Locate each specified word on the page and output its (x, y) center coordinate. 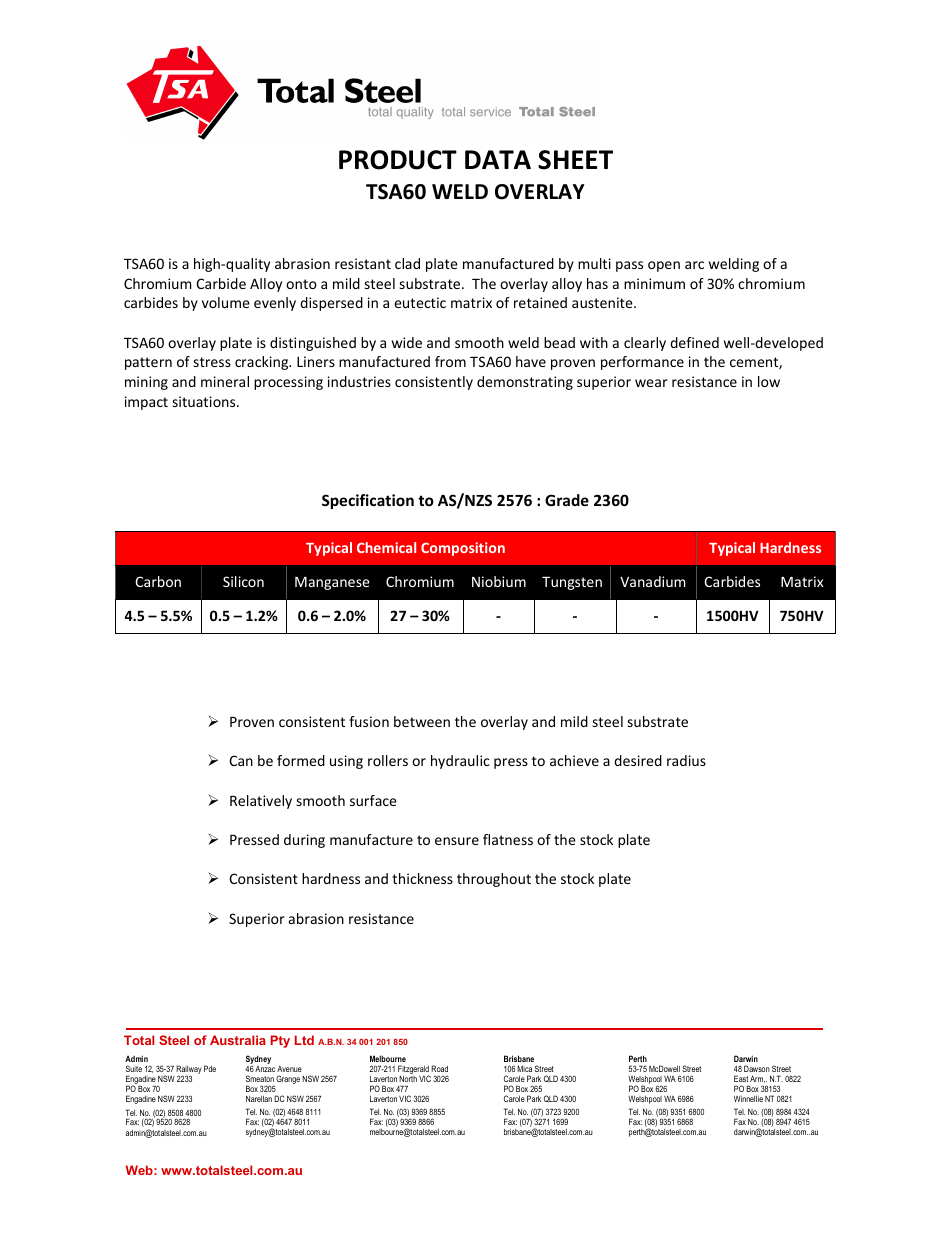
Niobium (499, 581)
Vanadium (653, 581)
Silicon (243, 581)
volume (226, 302)
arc (694, 265)
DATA (498, 159)
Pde (210, 1068)
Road (439, 1068)
